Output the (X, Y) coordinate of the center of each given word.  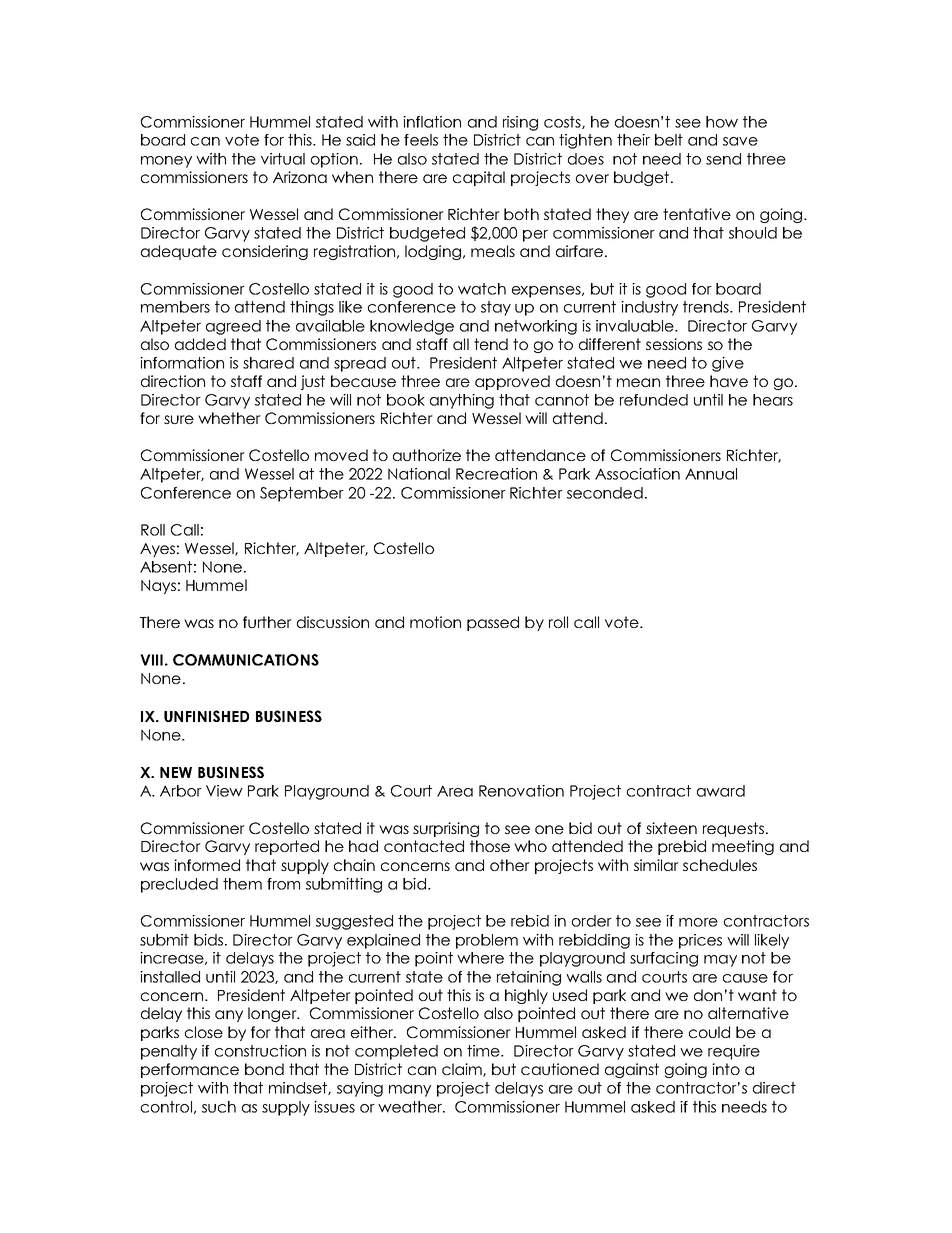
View (224, 791)
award (721, 791)
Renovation (521, 791)
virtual (283, 159)
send (723, 159)
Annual (711, 474)
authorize (427, 455)
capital (479, 178)
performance (190, 1070)
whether (229, 418)
